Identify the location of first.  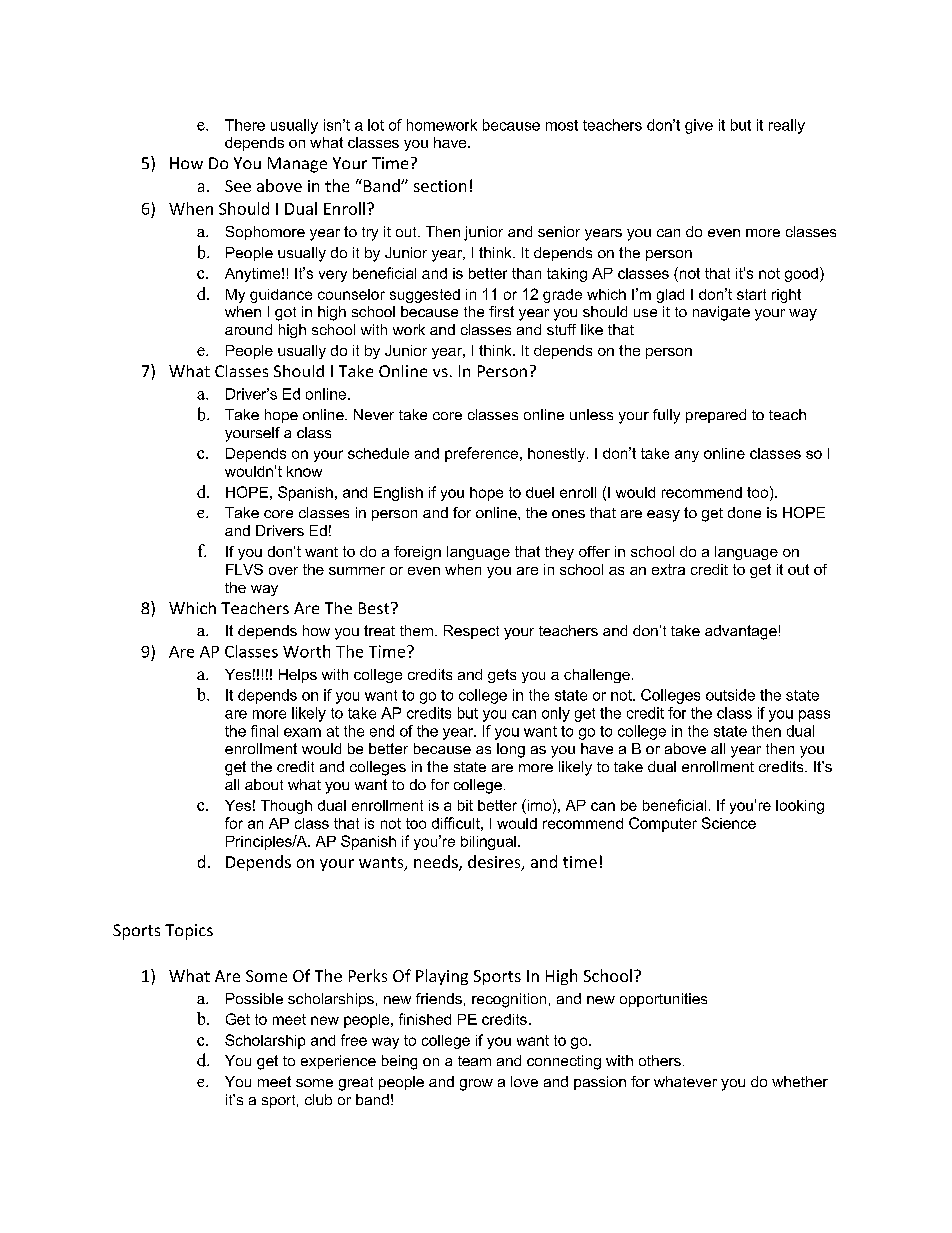
(501, 311).
